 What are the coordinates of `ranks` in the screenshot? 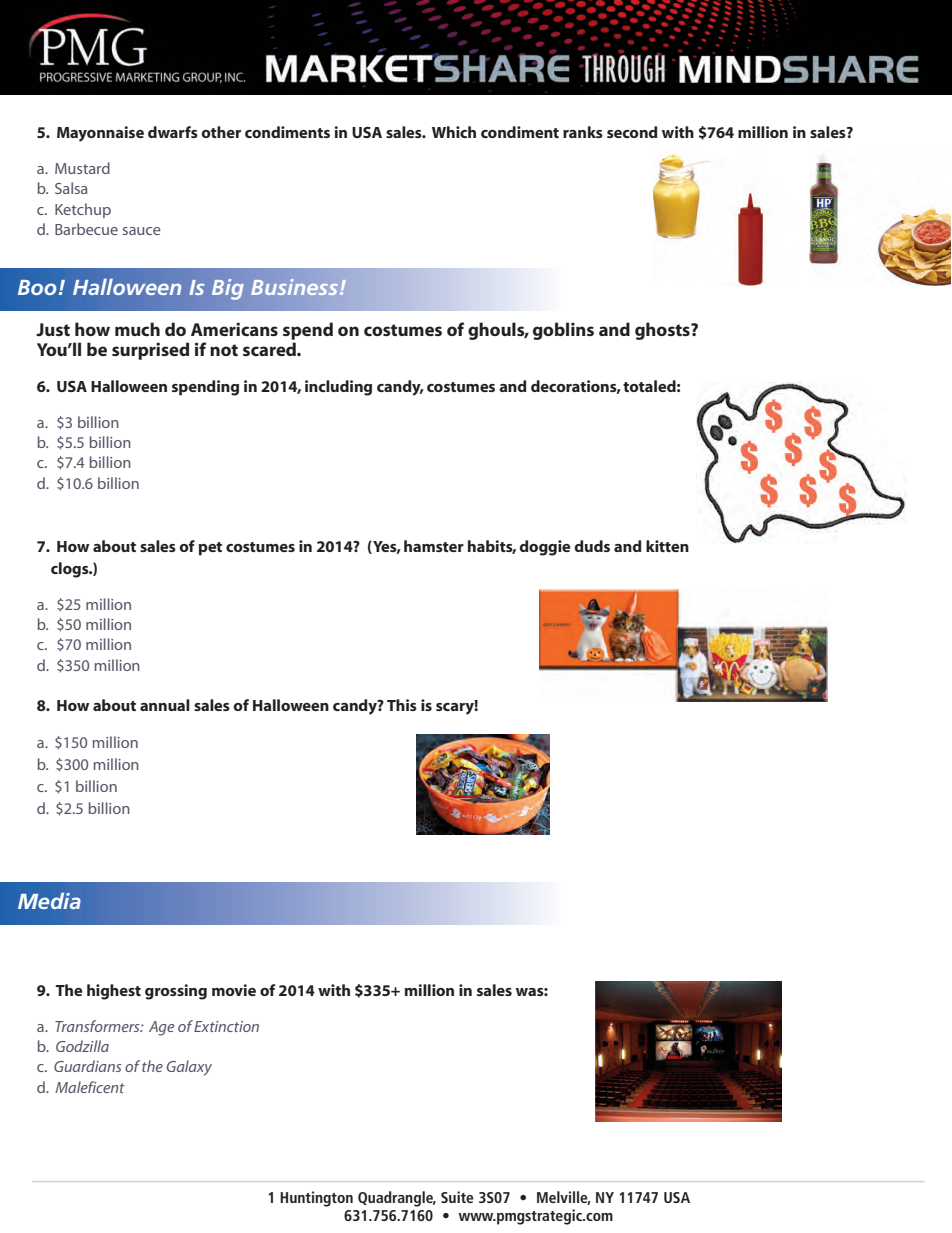 It's located at (583, 132).
